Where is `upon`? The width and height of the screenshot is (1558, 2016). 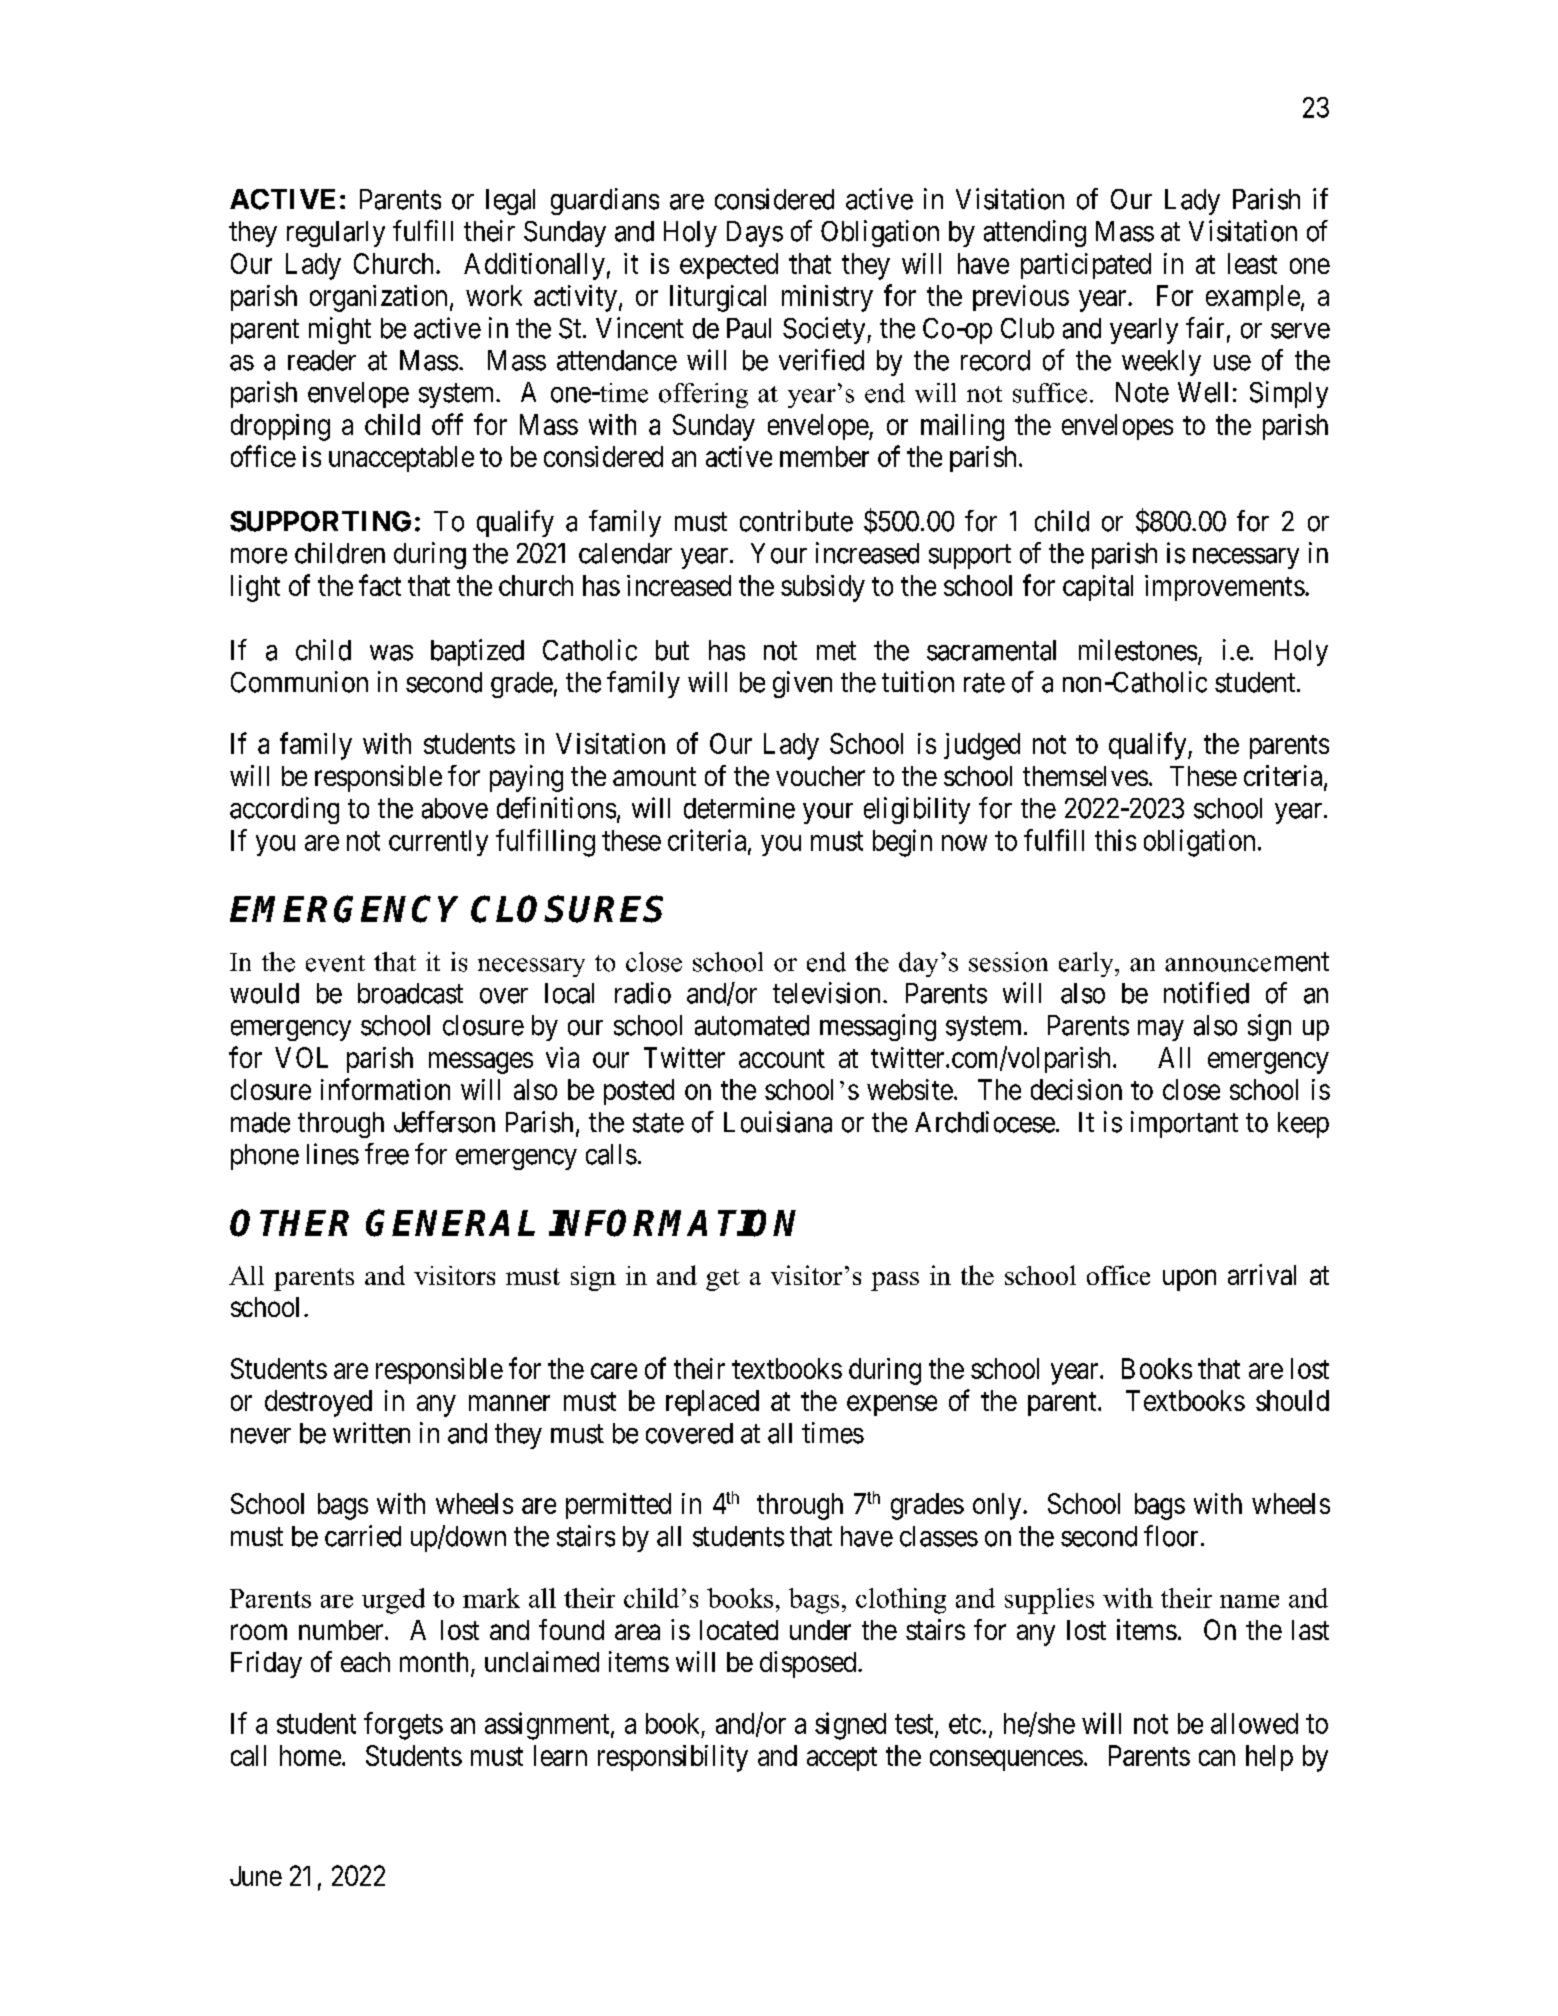 upon is located at coordinates (1189, 1280).
